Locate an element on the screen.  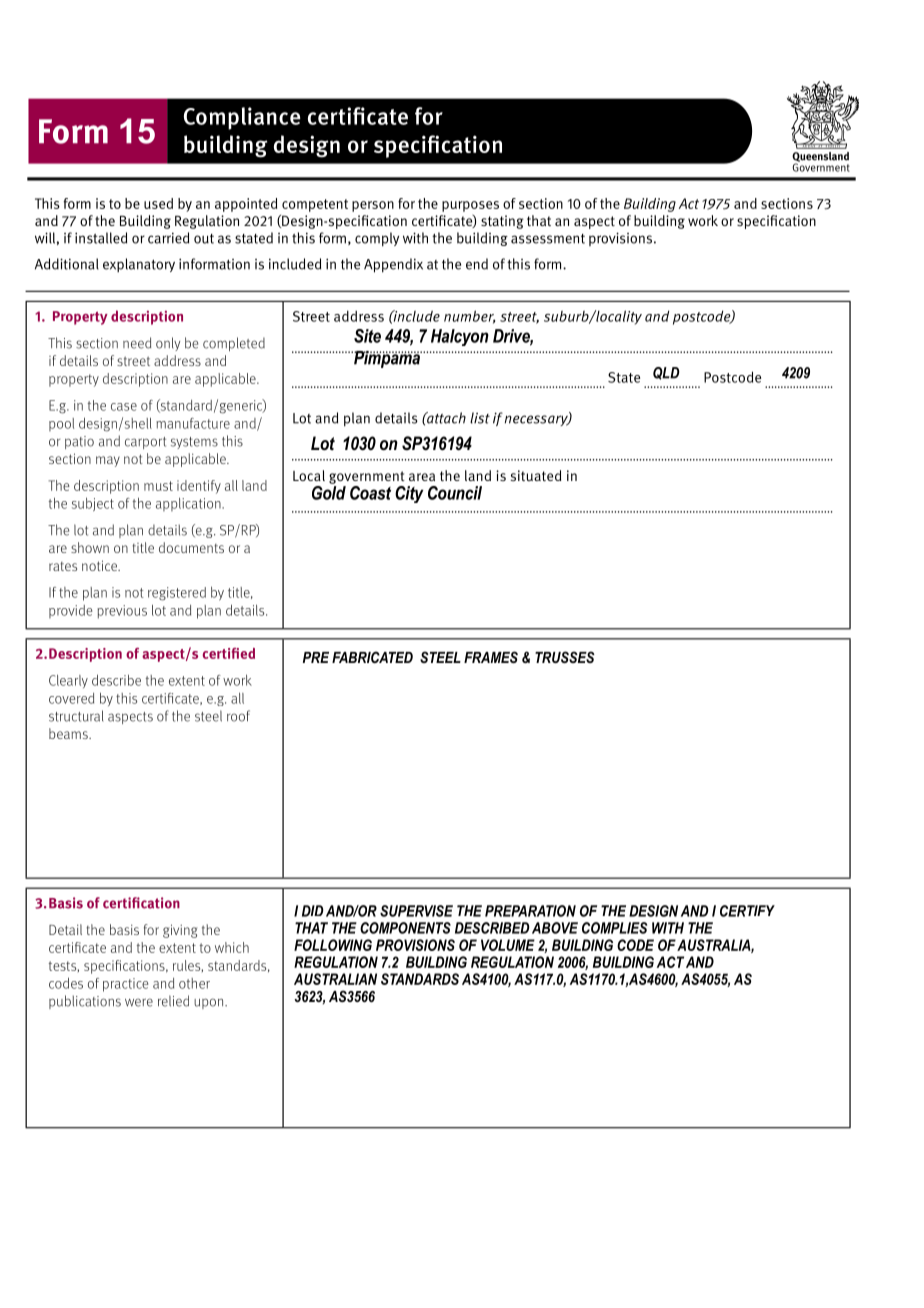
must is located at coordinates (158, 486).
